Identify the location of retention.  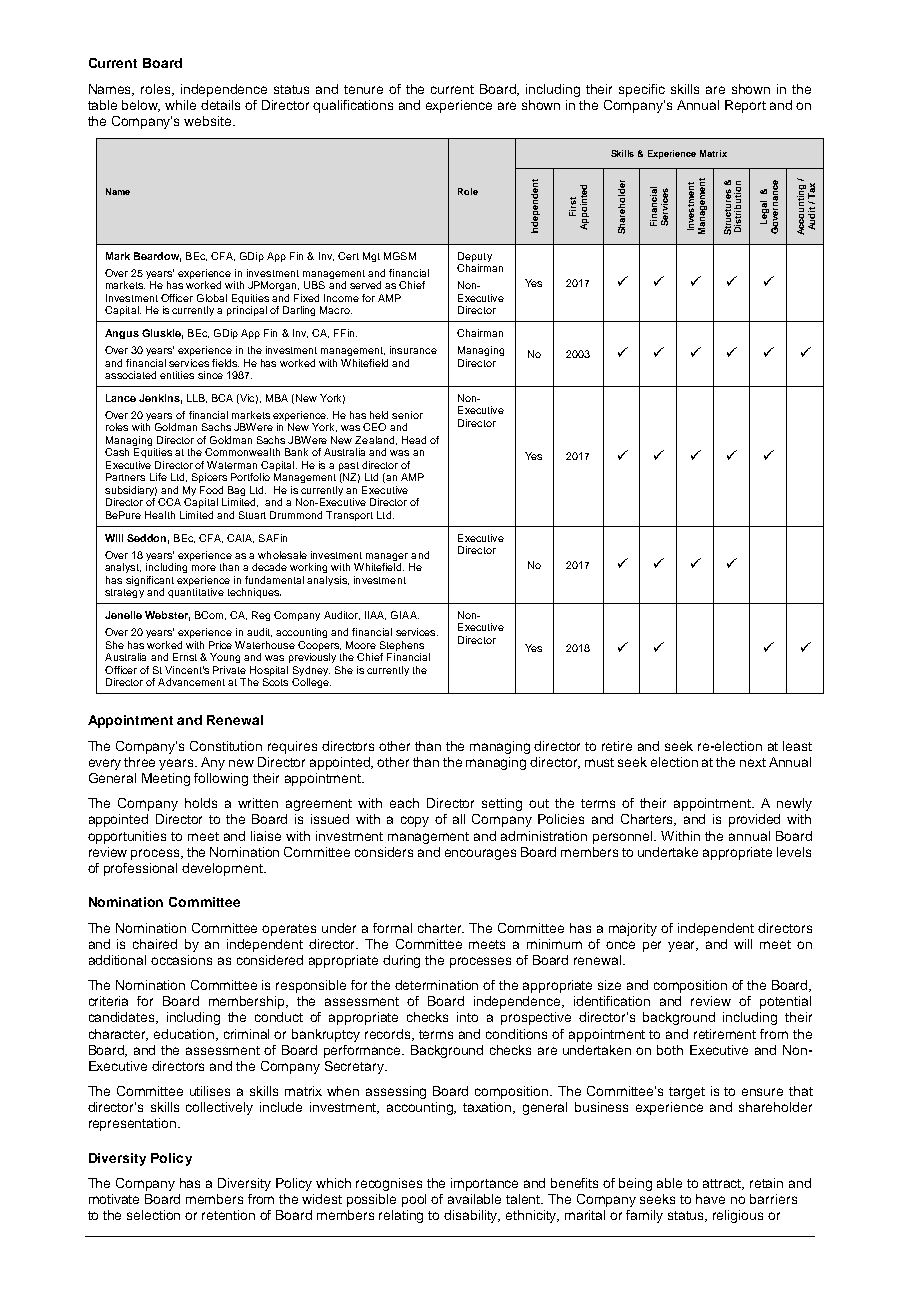
(228, 1215).
